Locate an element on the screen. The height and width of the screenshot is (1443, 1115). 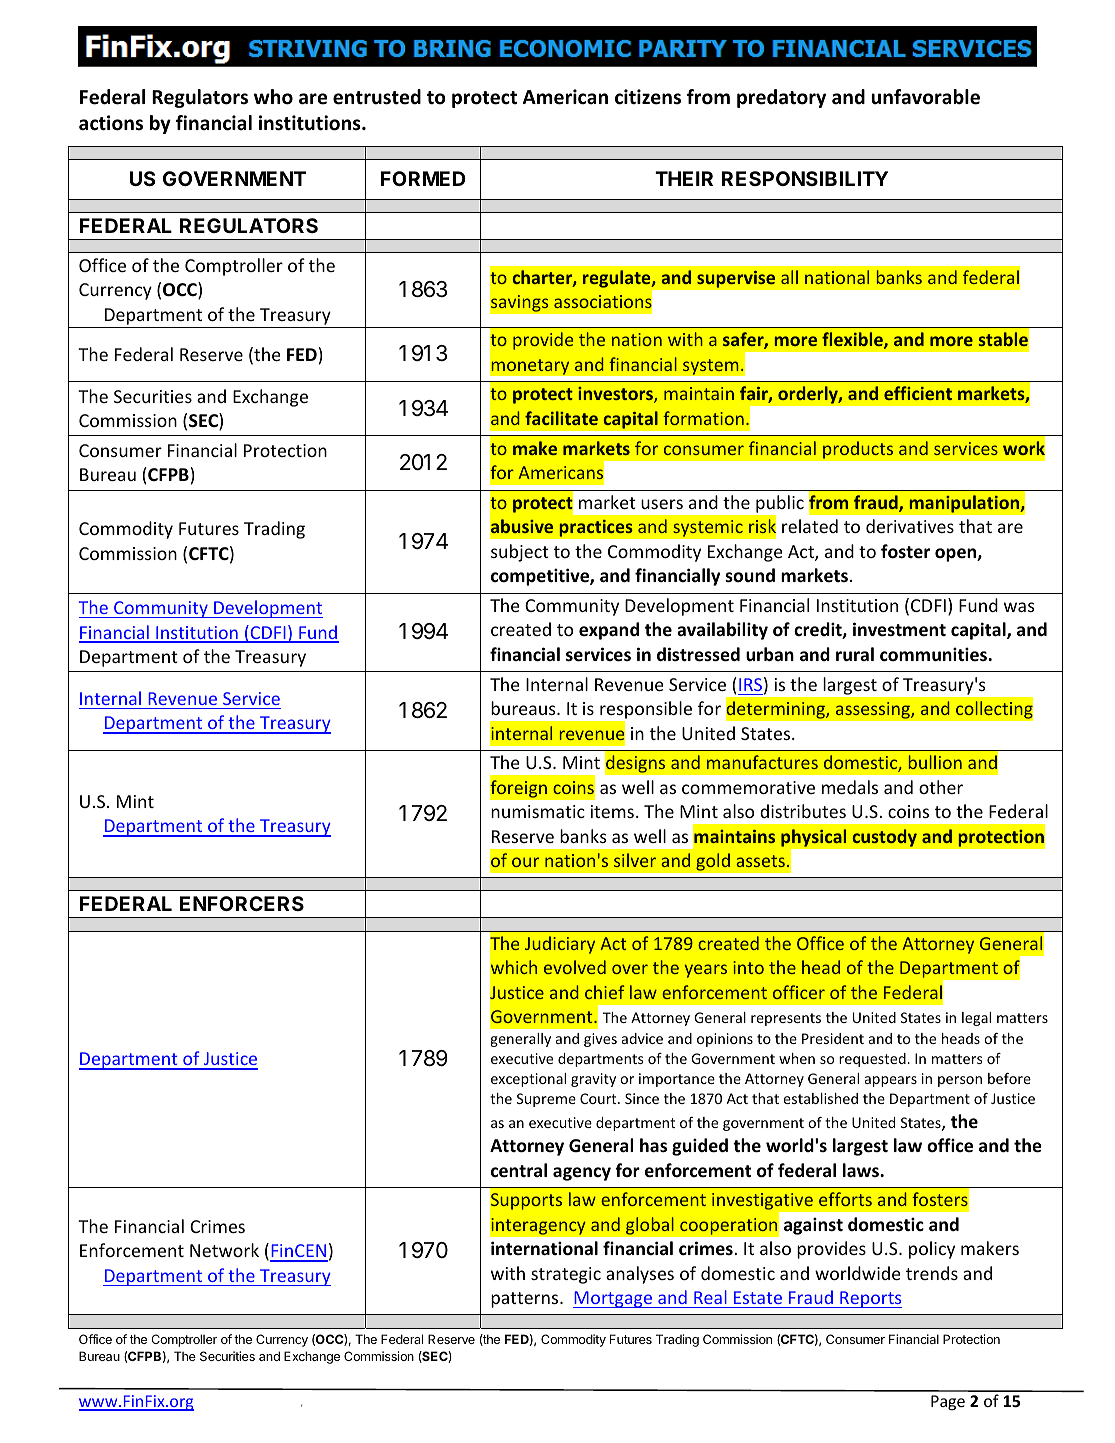
numismatic is located at coordinates (538, 811).
